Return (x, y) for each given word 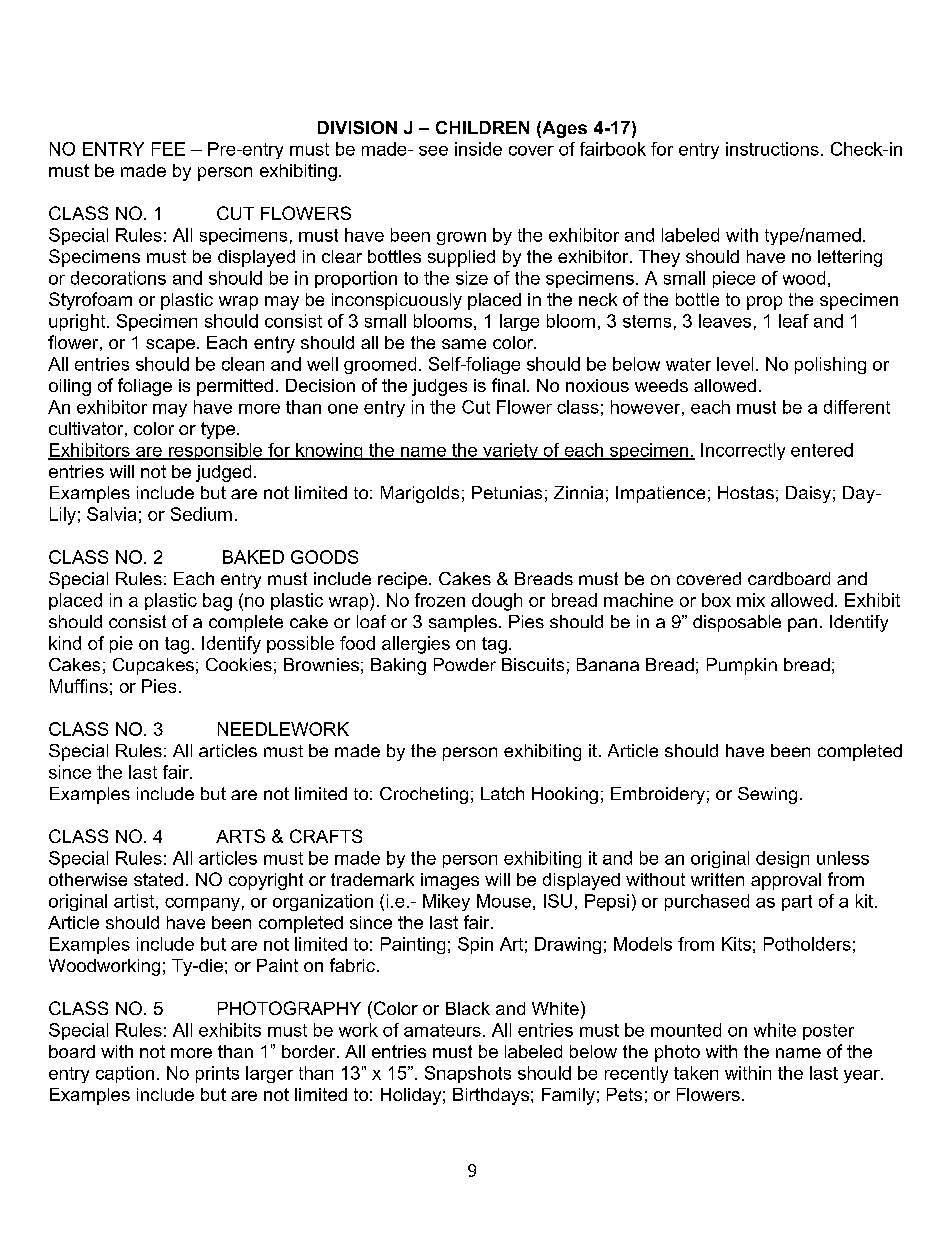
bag (217, 602)
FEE (168, 149)
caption (125, 1074)
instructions (772, 149)
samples (463, 623)
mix (751, 600)
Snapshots (468, 1074)
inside (478, 149)
